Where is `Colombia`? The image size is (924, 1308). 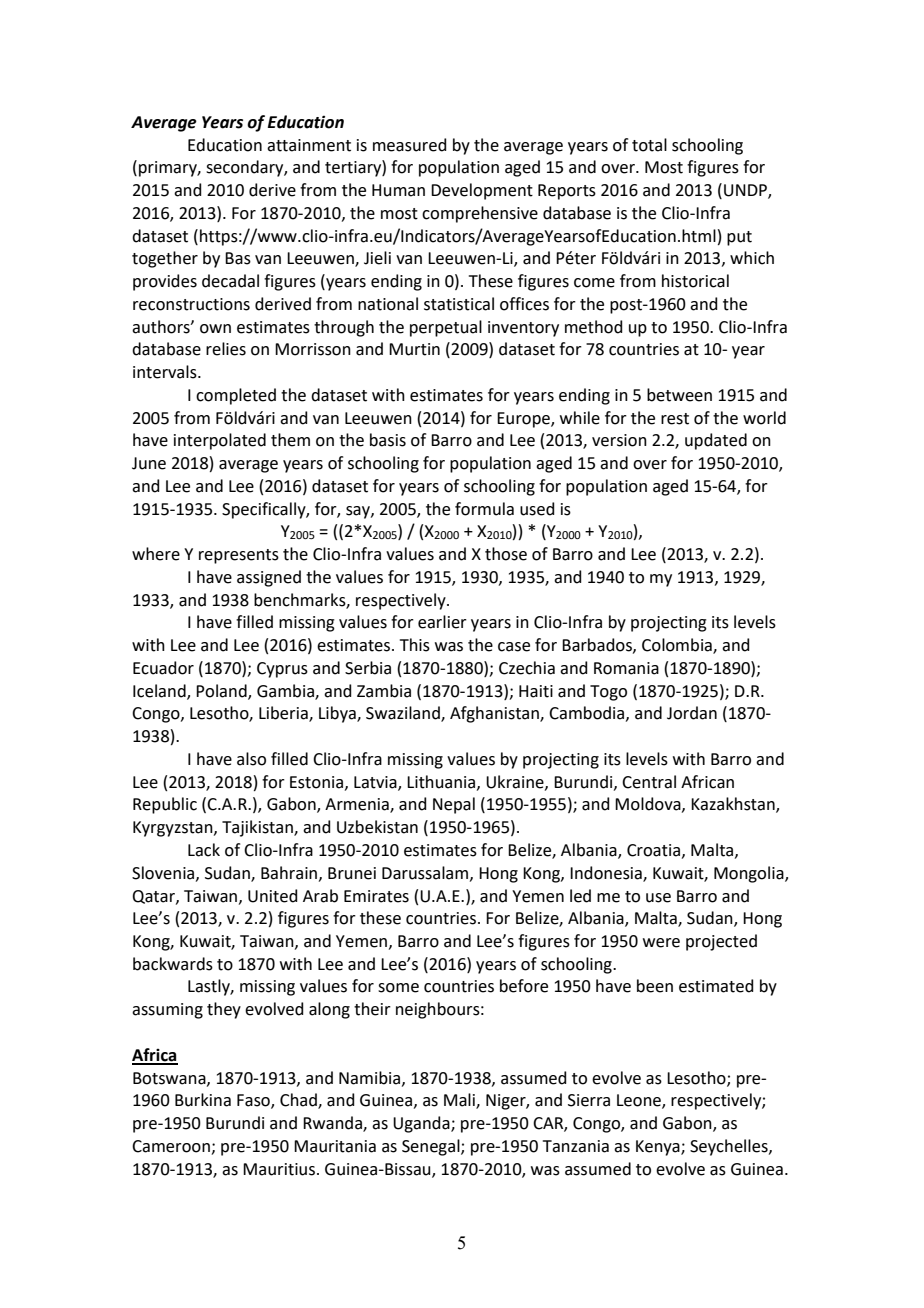 Colombia is located at coordinates (678, 646).
